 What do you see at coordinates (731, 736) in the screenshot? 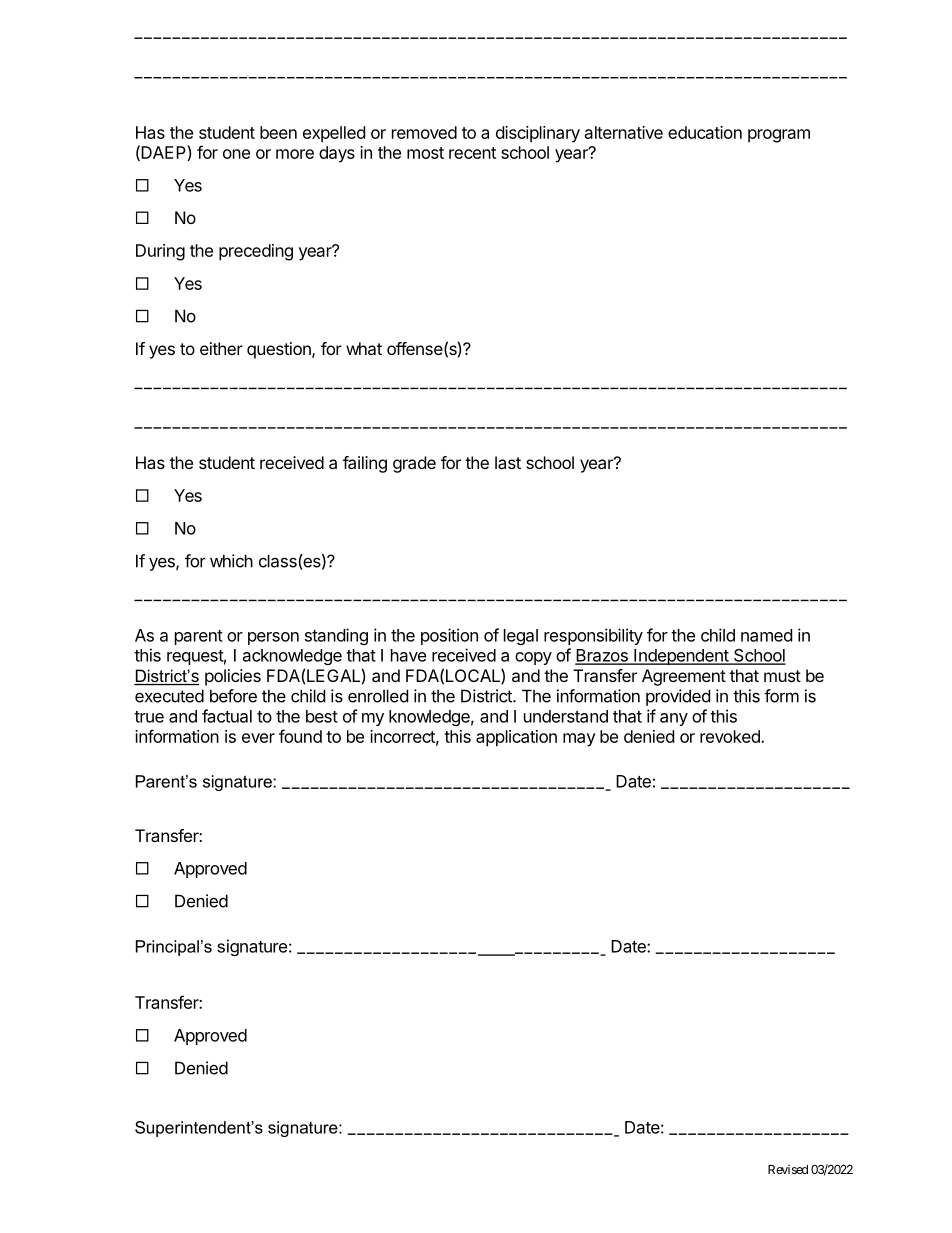
I see `revoked` at bounding box center [731, 736].
